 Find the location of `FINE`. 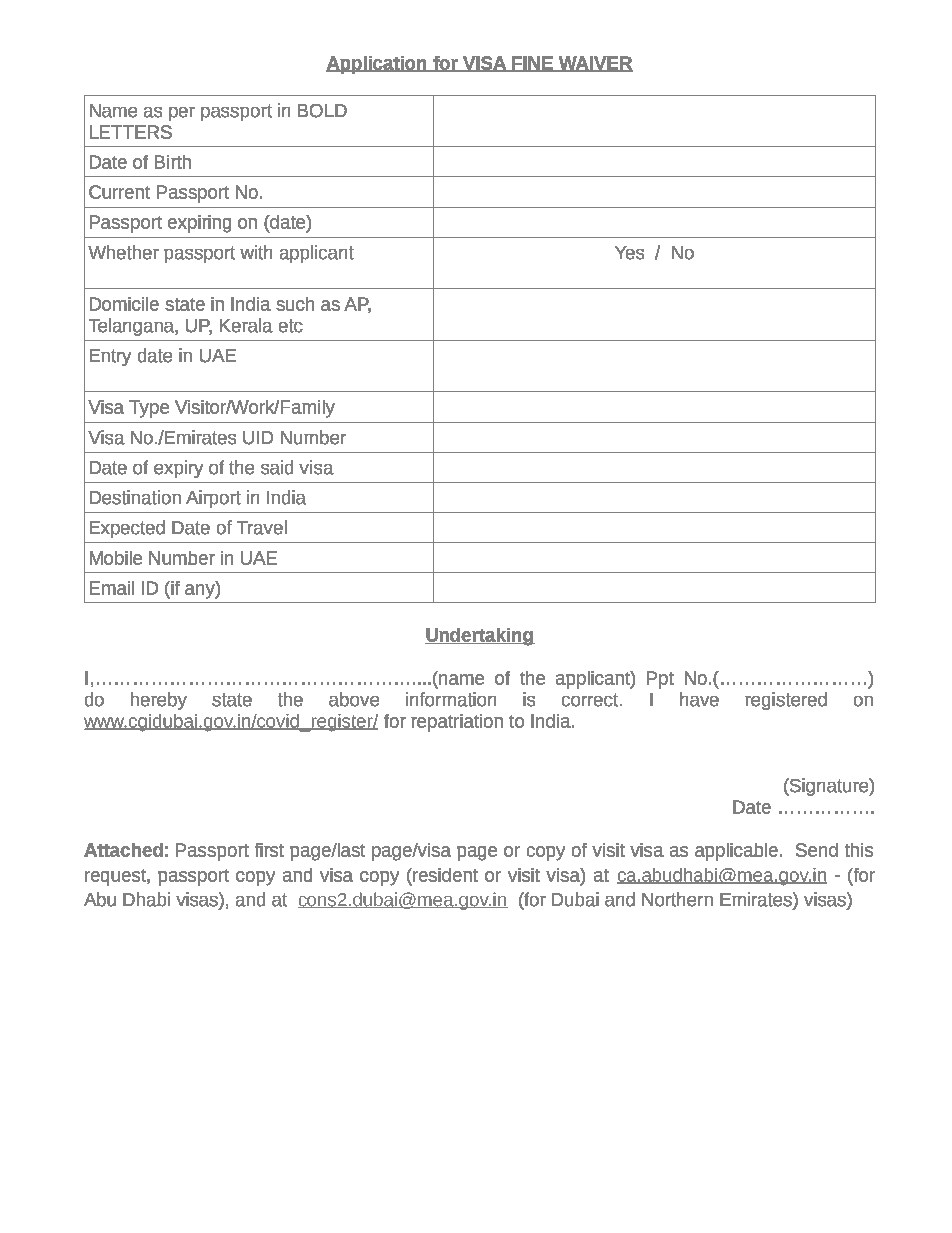

FINE is located at coordinates (532, 64).
